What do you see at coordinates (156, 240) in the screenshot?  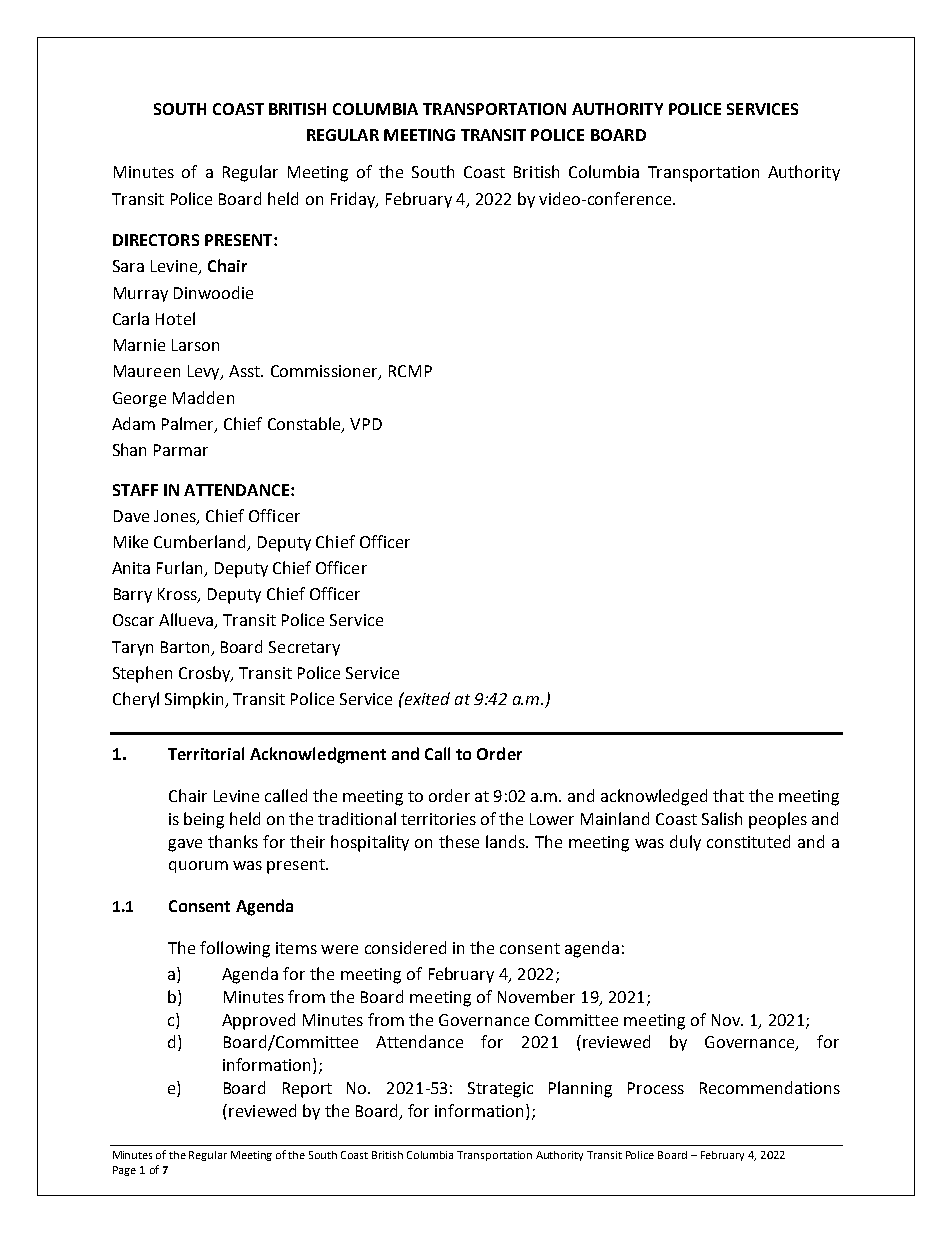 I see `DIRECTORS` at bounding box center [156, 240].
